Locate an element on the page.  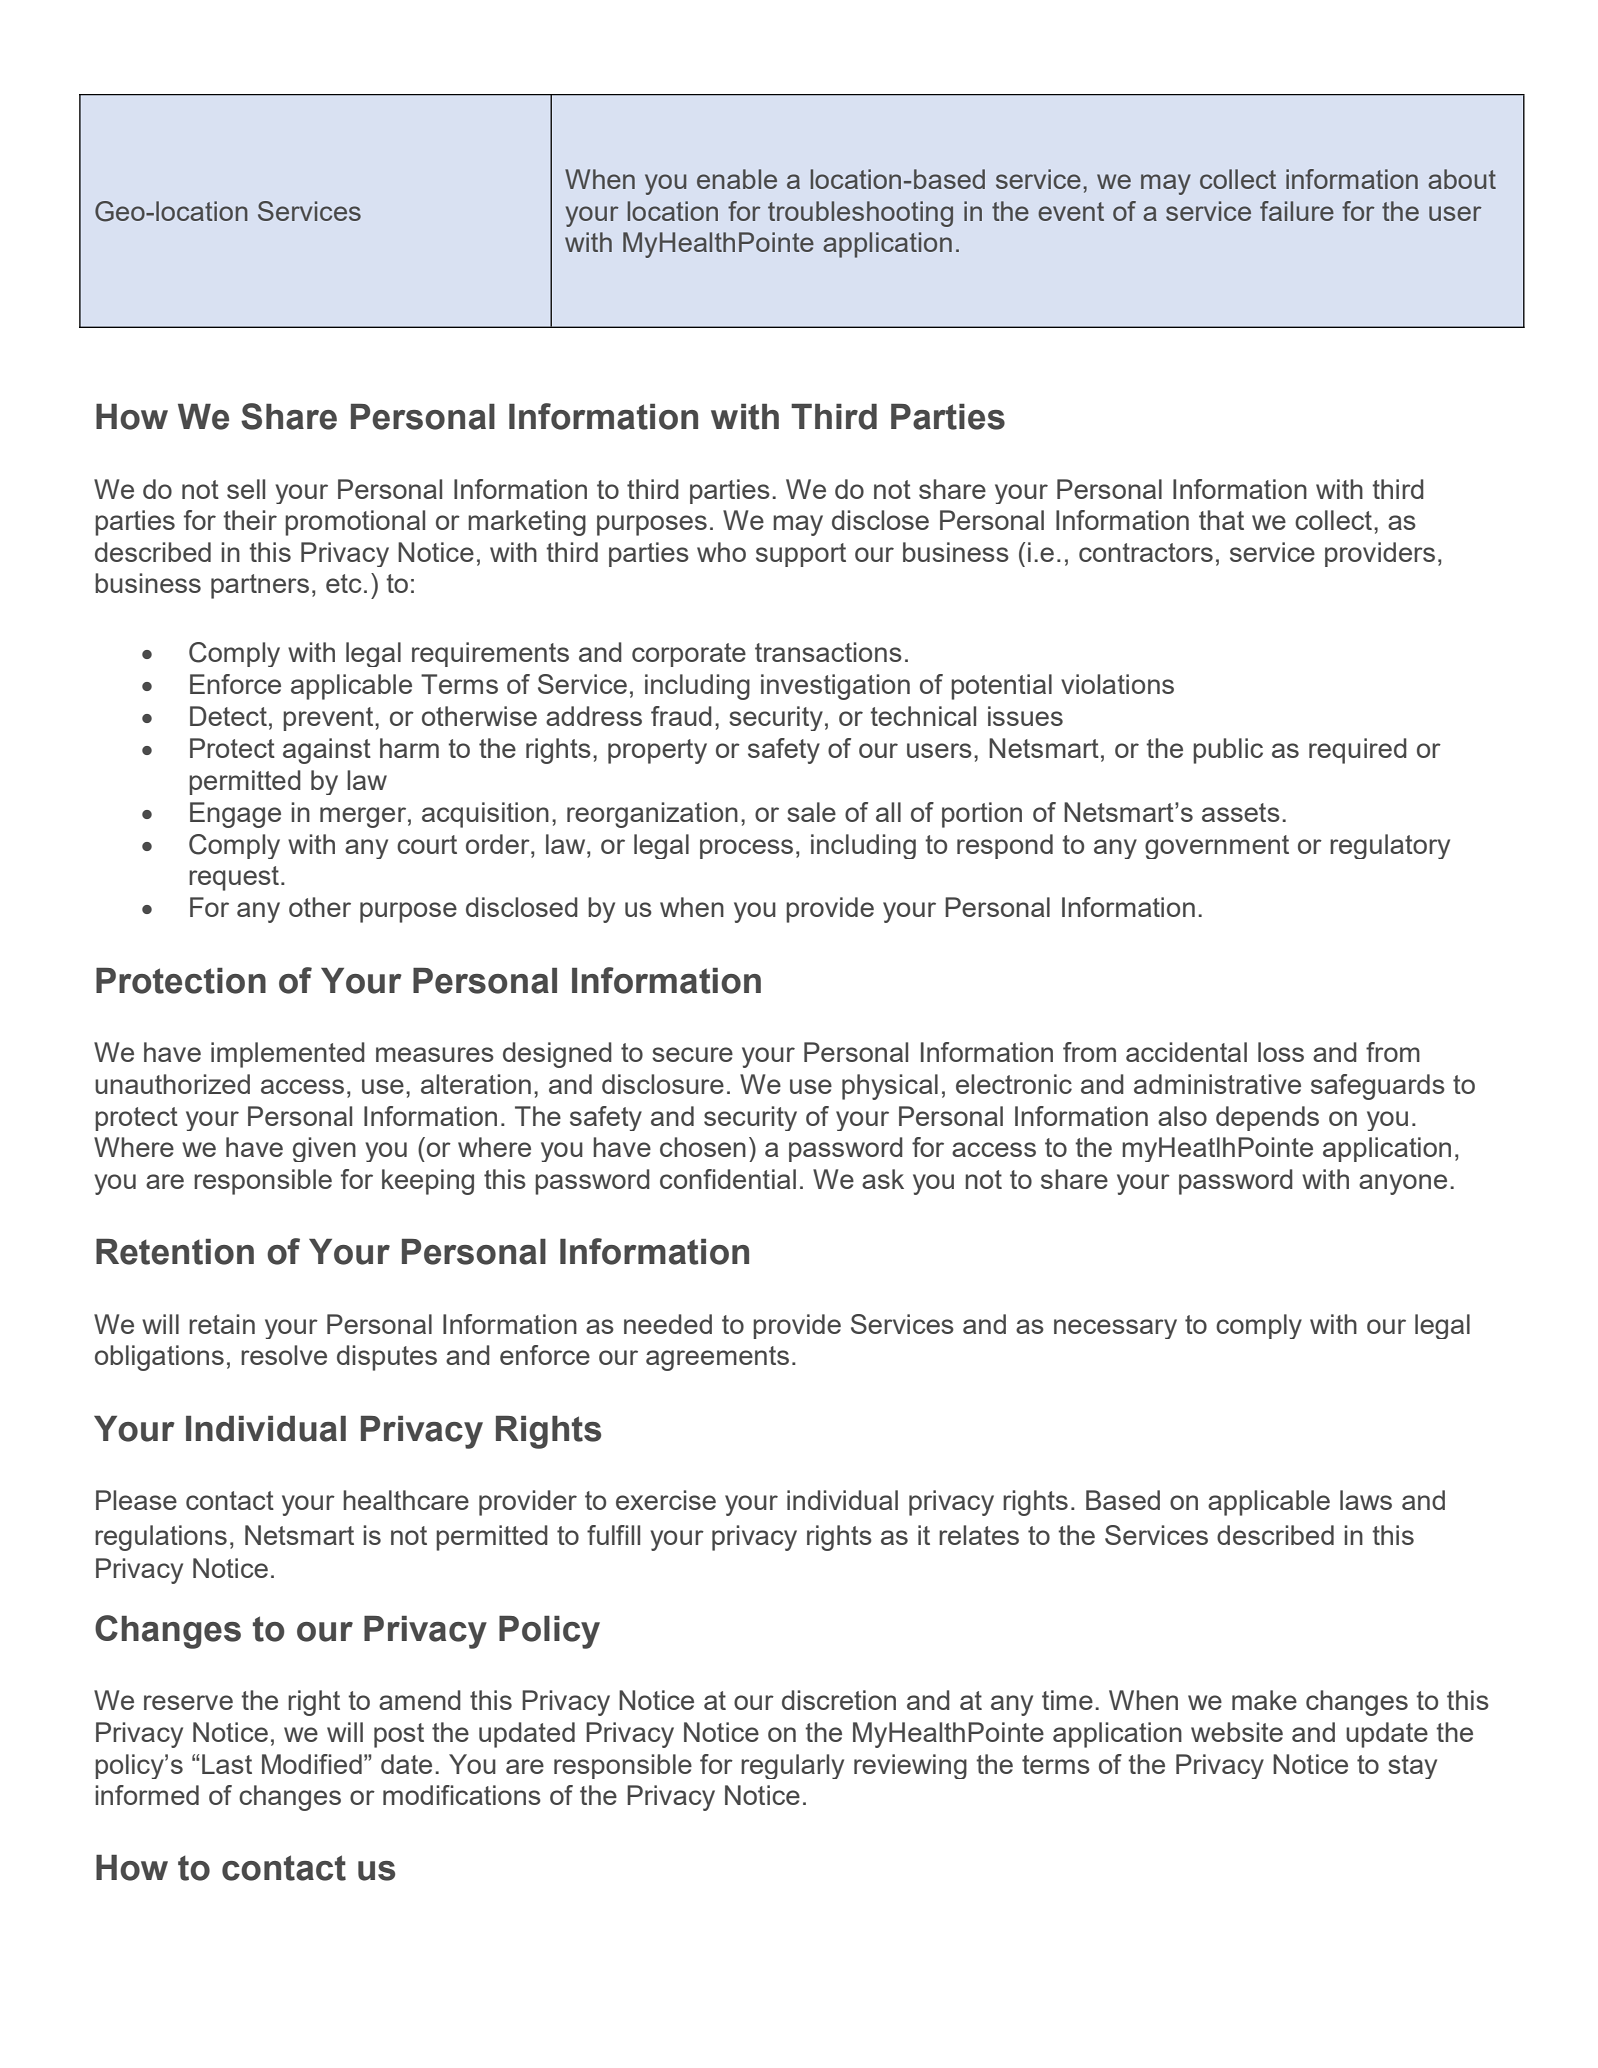
implemented is located at coordinates (288, 1055).
